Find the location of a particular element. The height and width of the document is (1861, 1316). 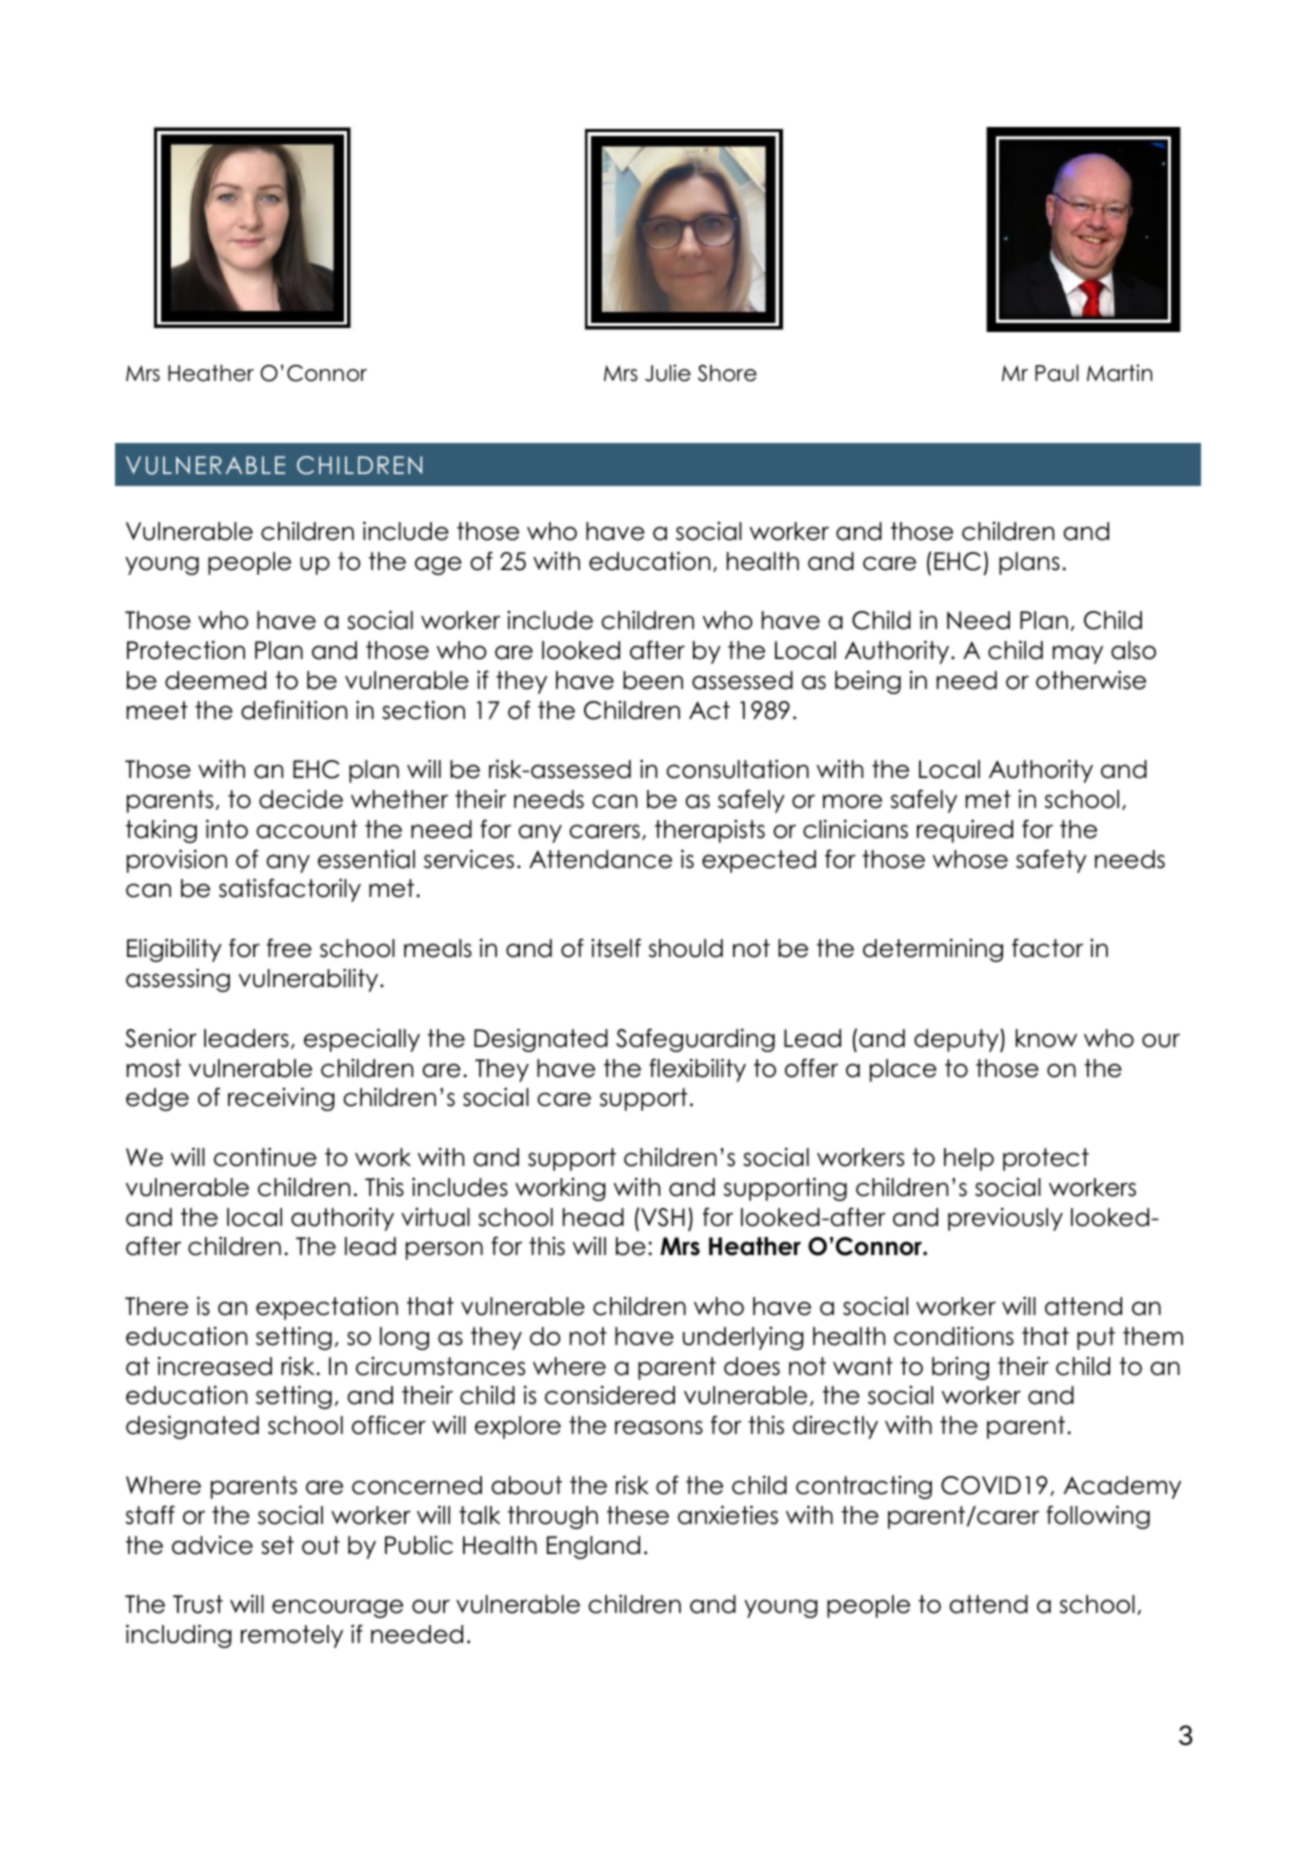

Paul is located at coordinates (1057, 373).
